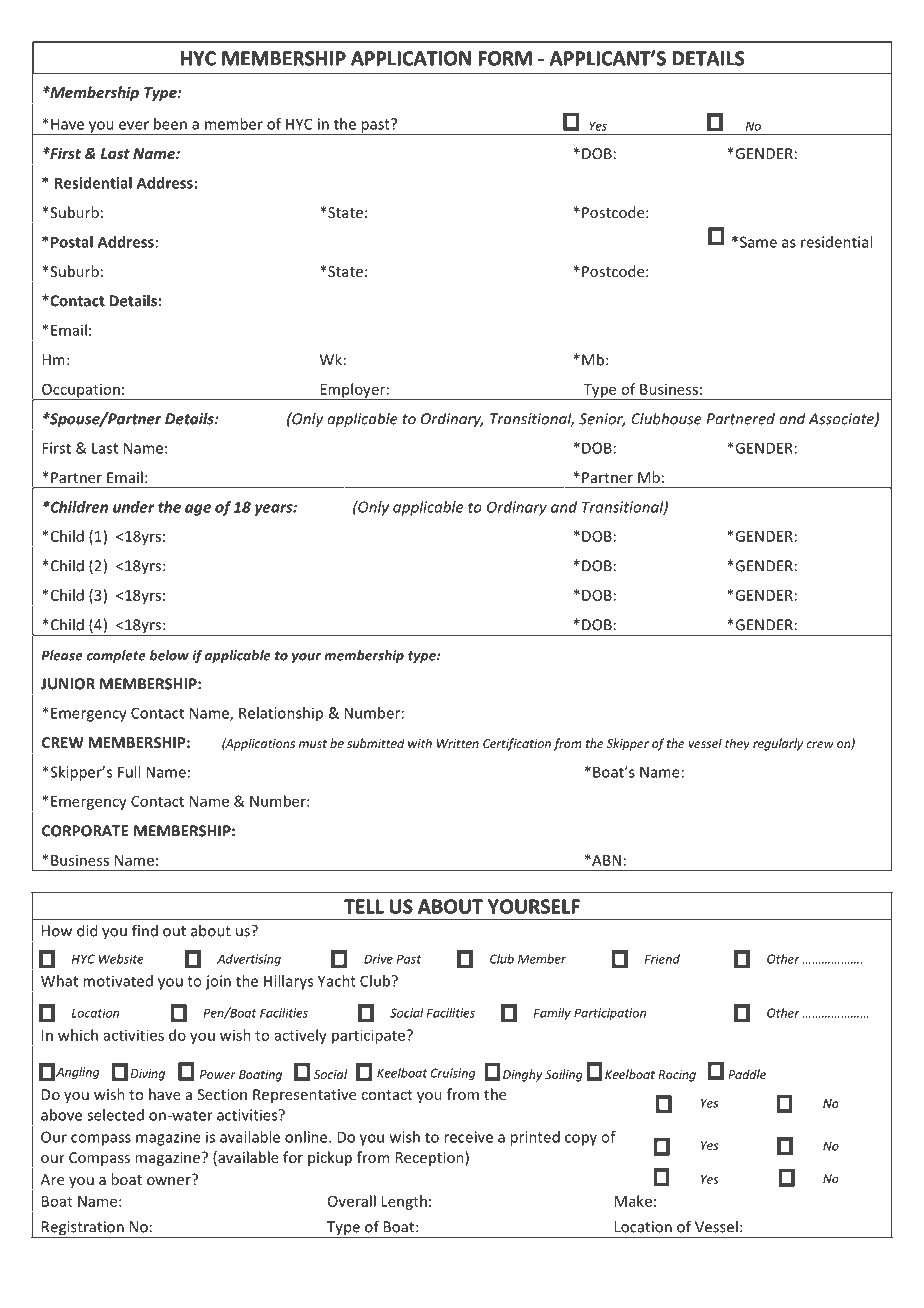  What do you see at coordinates (170, 1180) in the document?
I see `owner` at bounding box center [170, 1180].
